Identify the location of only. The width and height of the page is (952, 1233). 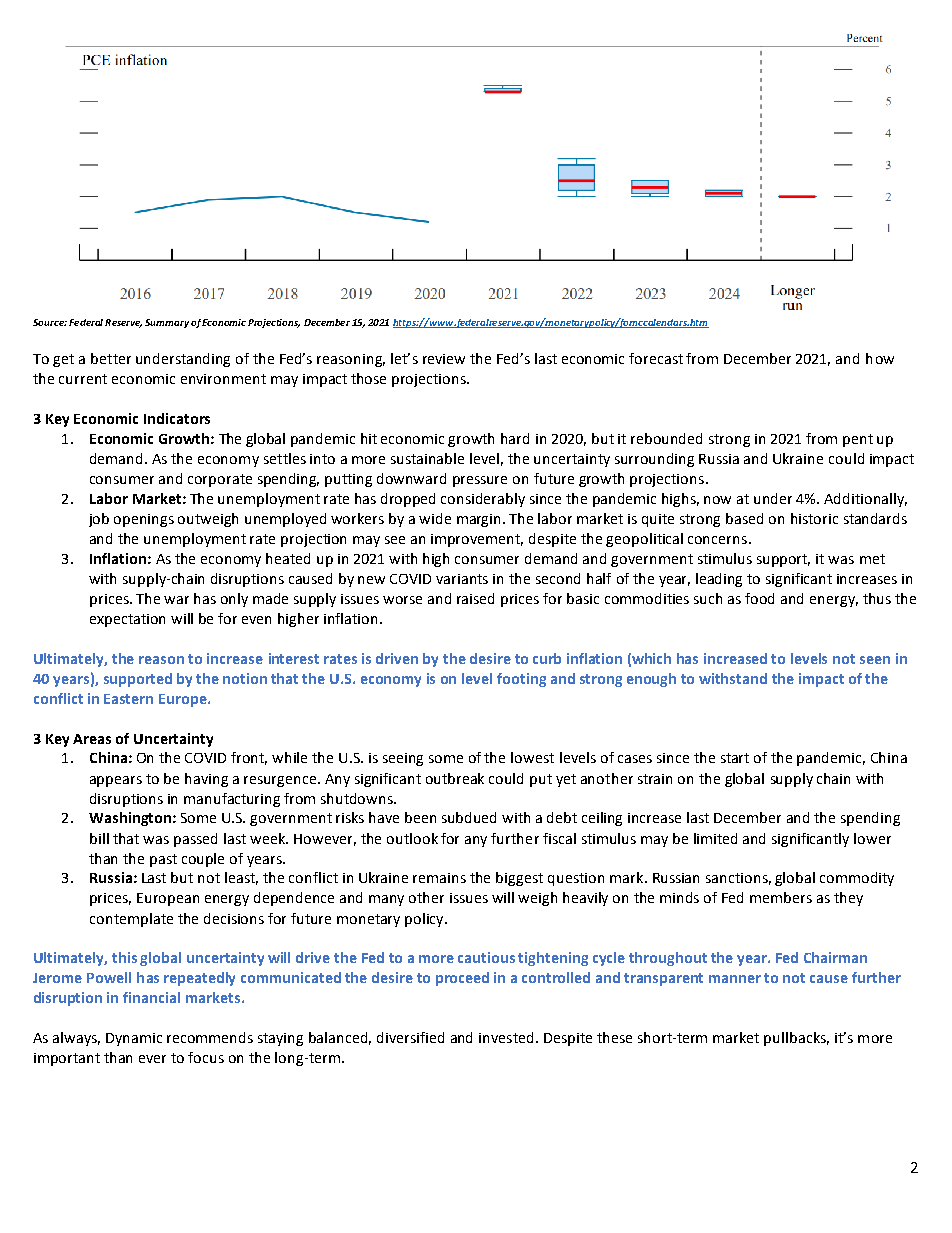
(234, 600).
